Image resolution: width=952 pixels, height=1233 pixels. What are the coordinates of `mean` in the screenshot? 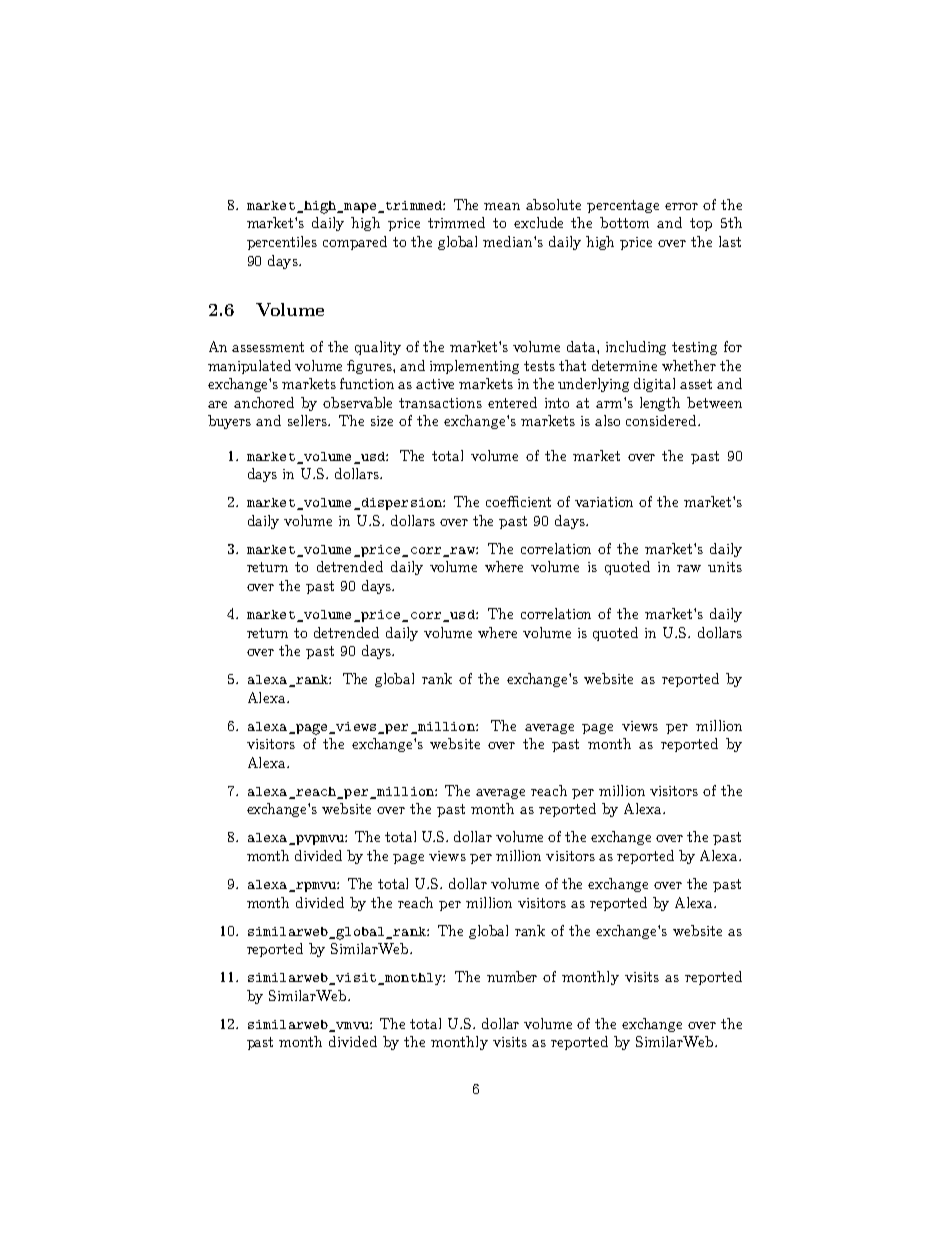 It's located at (502, 206).
